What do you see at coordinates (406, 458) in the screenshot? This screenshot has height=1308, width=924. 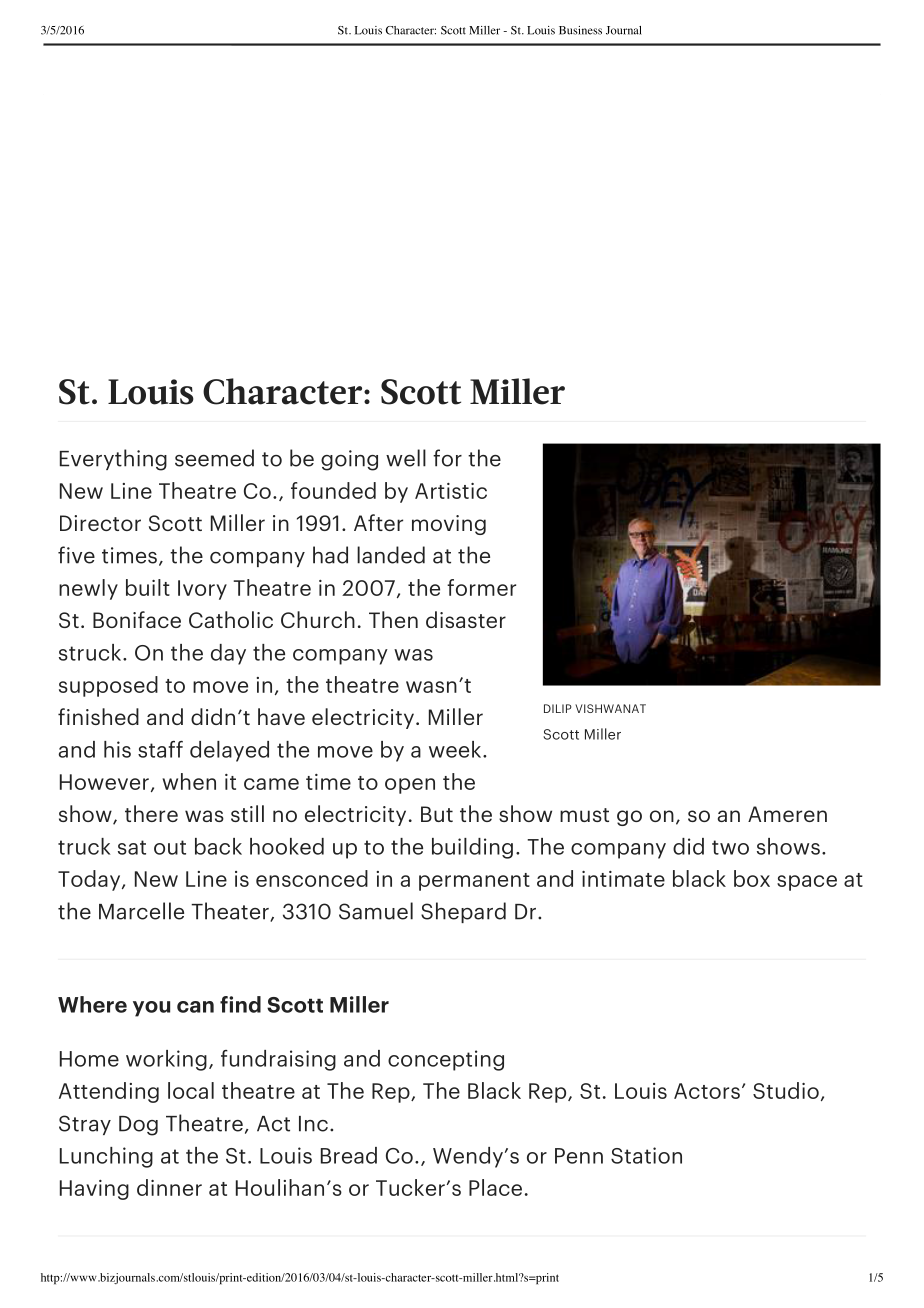 I see `well` at bounding box center [406, 458].
